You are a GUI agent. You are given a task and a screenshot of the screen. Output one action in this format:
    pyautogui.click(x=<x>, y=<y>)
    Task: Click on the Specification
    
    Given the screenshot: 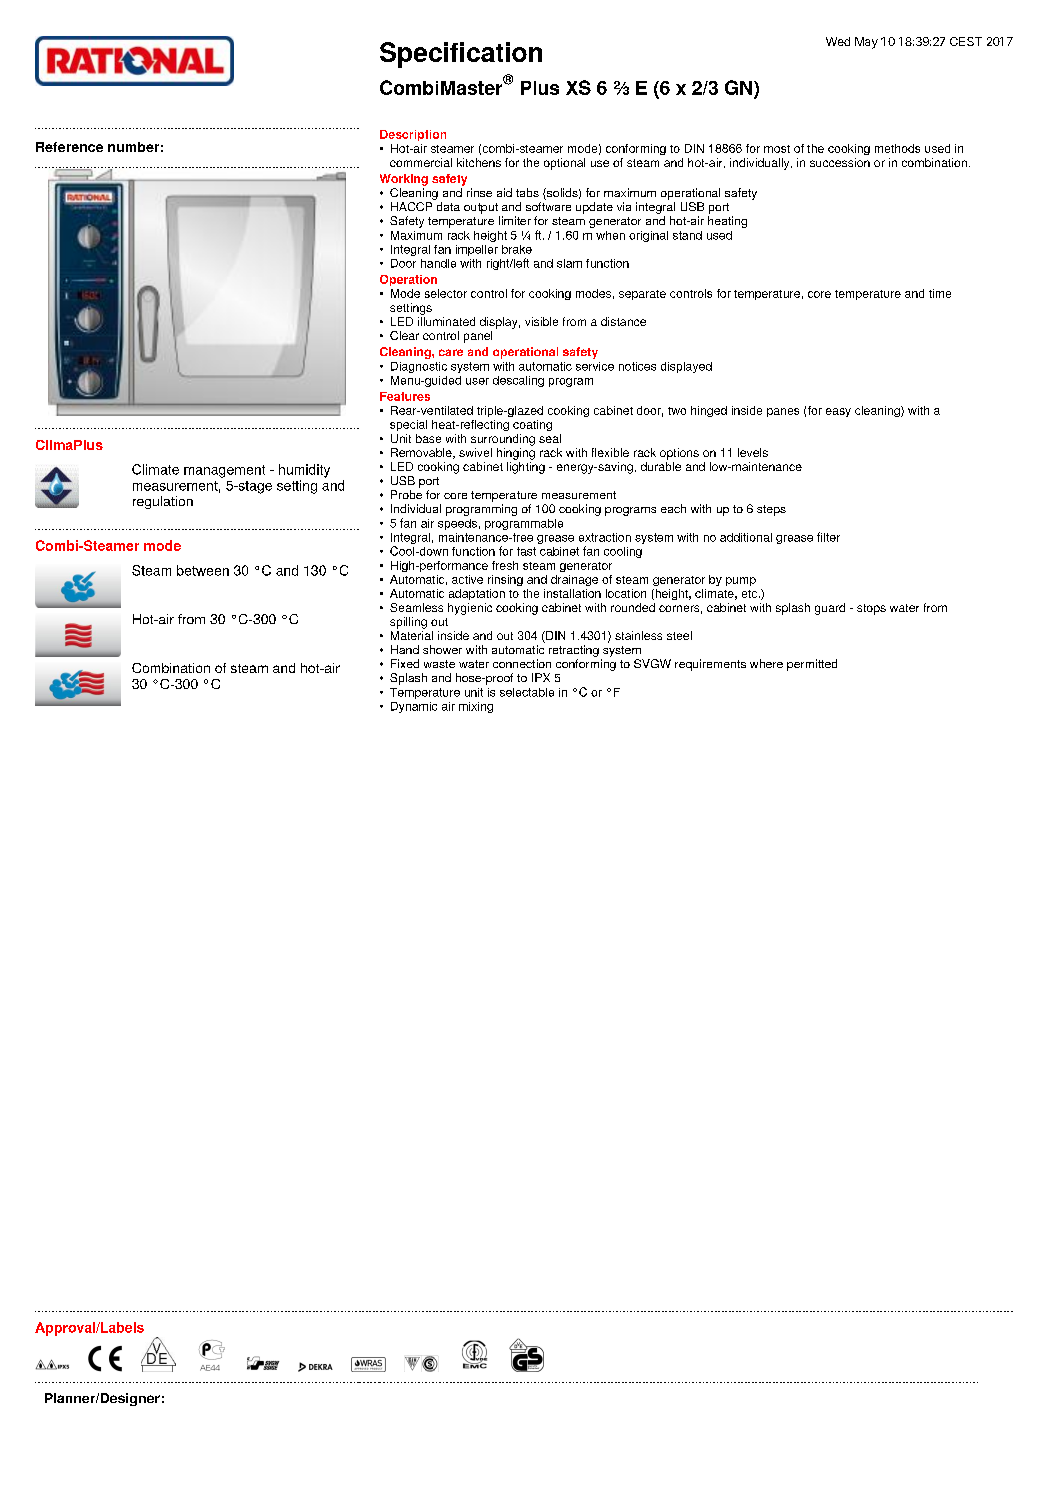 What is the action you would take?
    pyautogui.click(x=461, y=55)
